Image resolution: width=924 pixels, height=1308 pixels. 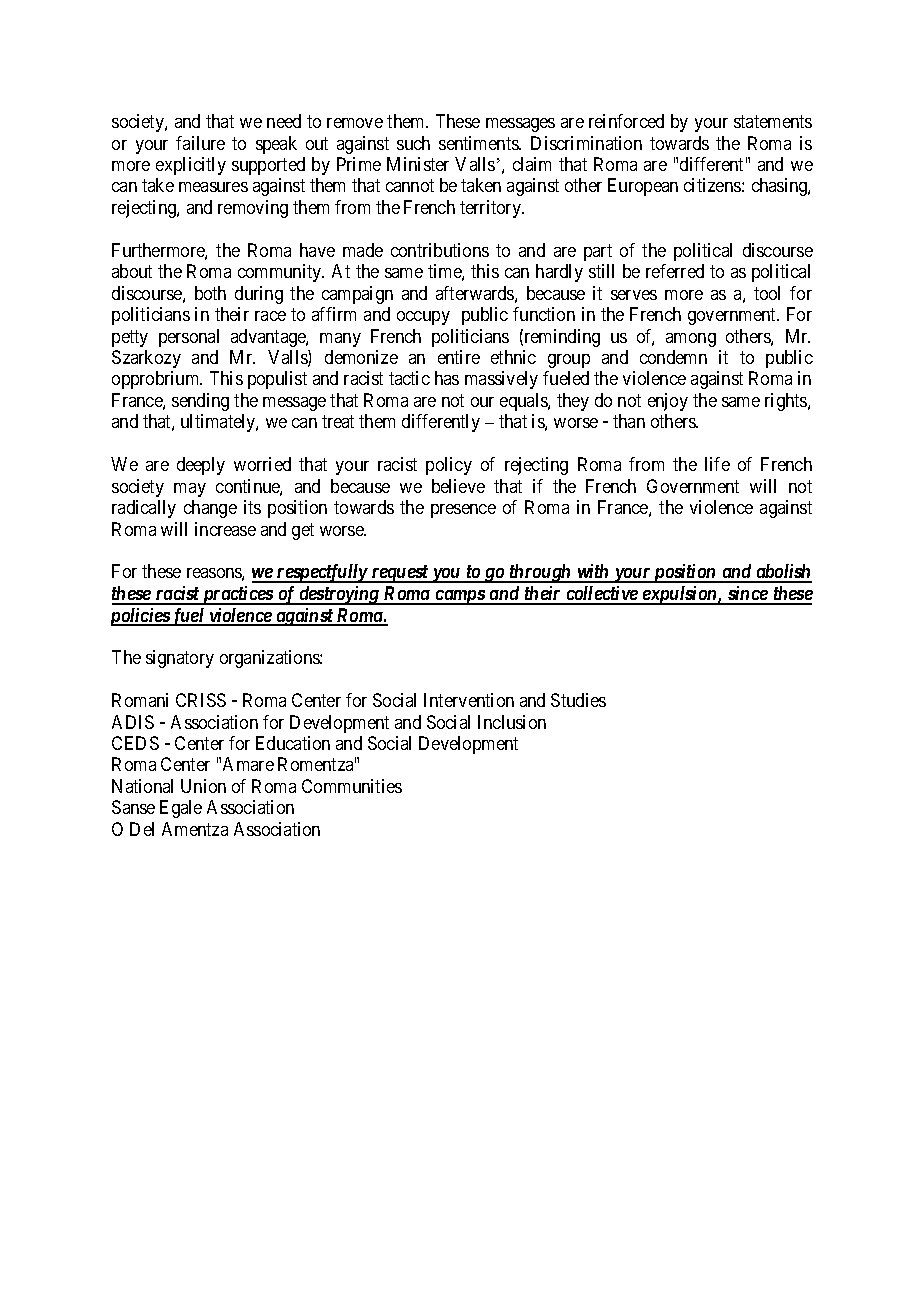 What do you see at coordinates (203, 786) in the image?
I see `Union` at bounding box center [203, 786].
